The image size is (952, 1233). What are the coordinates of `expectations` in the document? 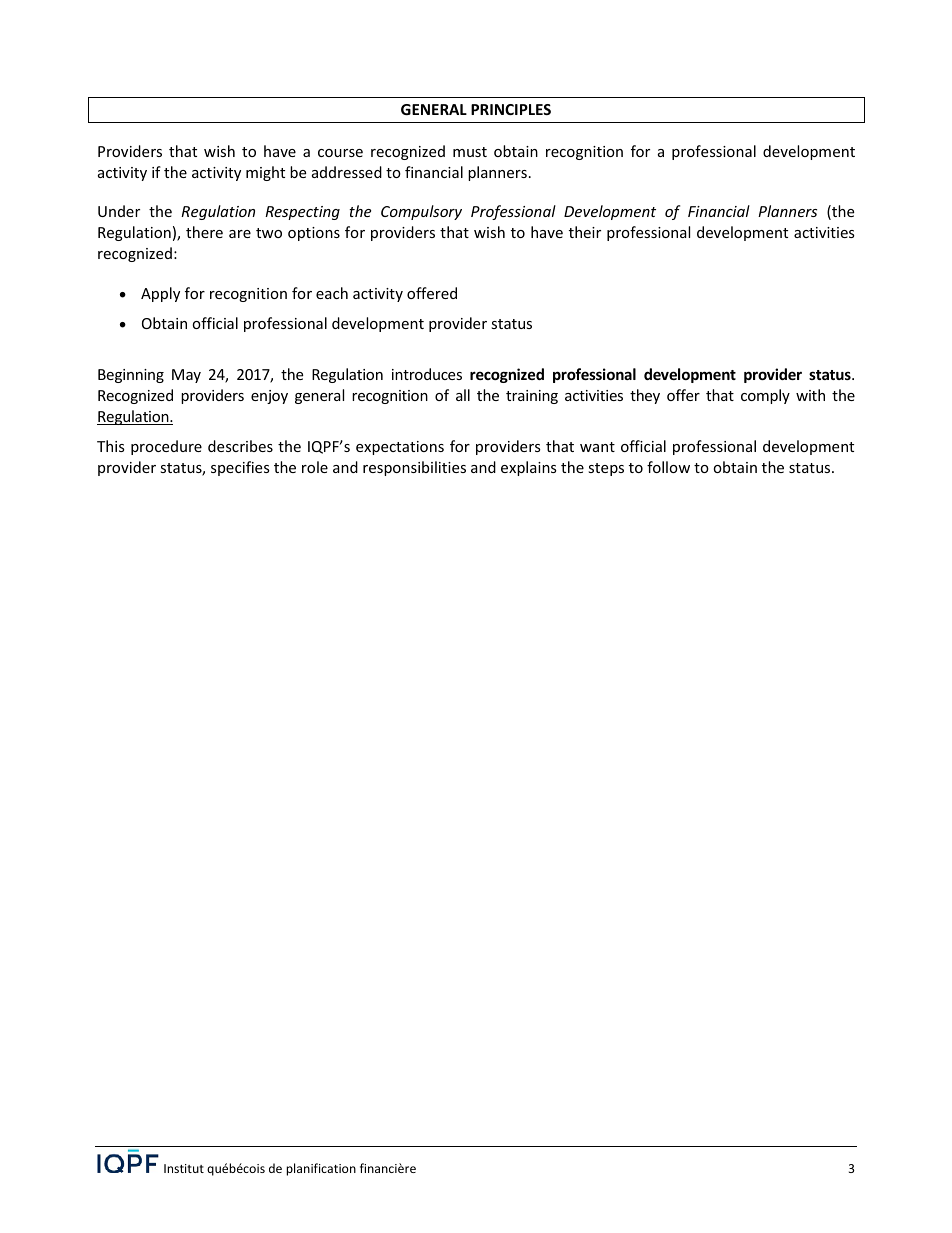 It's located at (400, 448).
